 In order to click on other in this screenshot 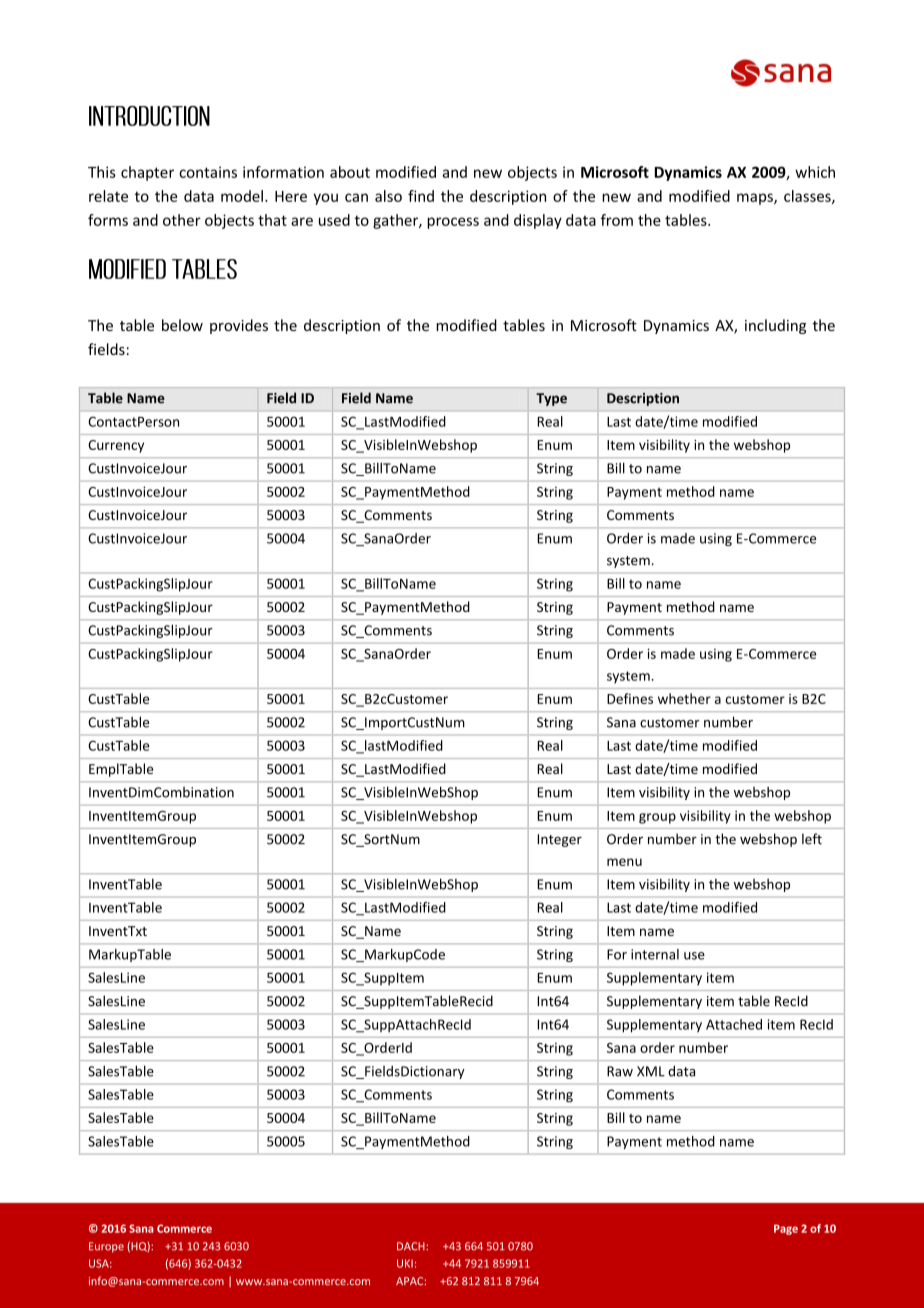, I will do `click(182, 220)`.
